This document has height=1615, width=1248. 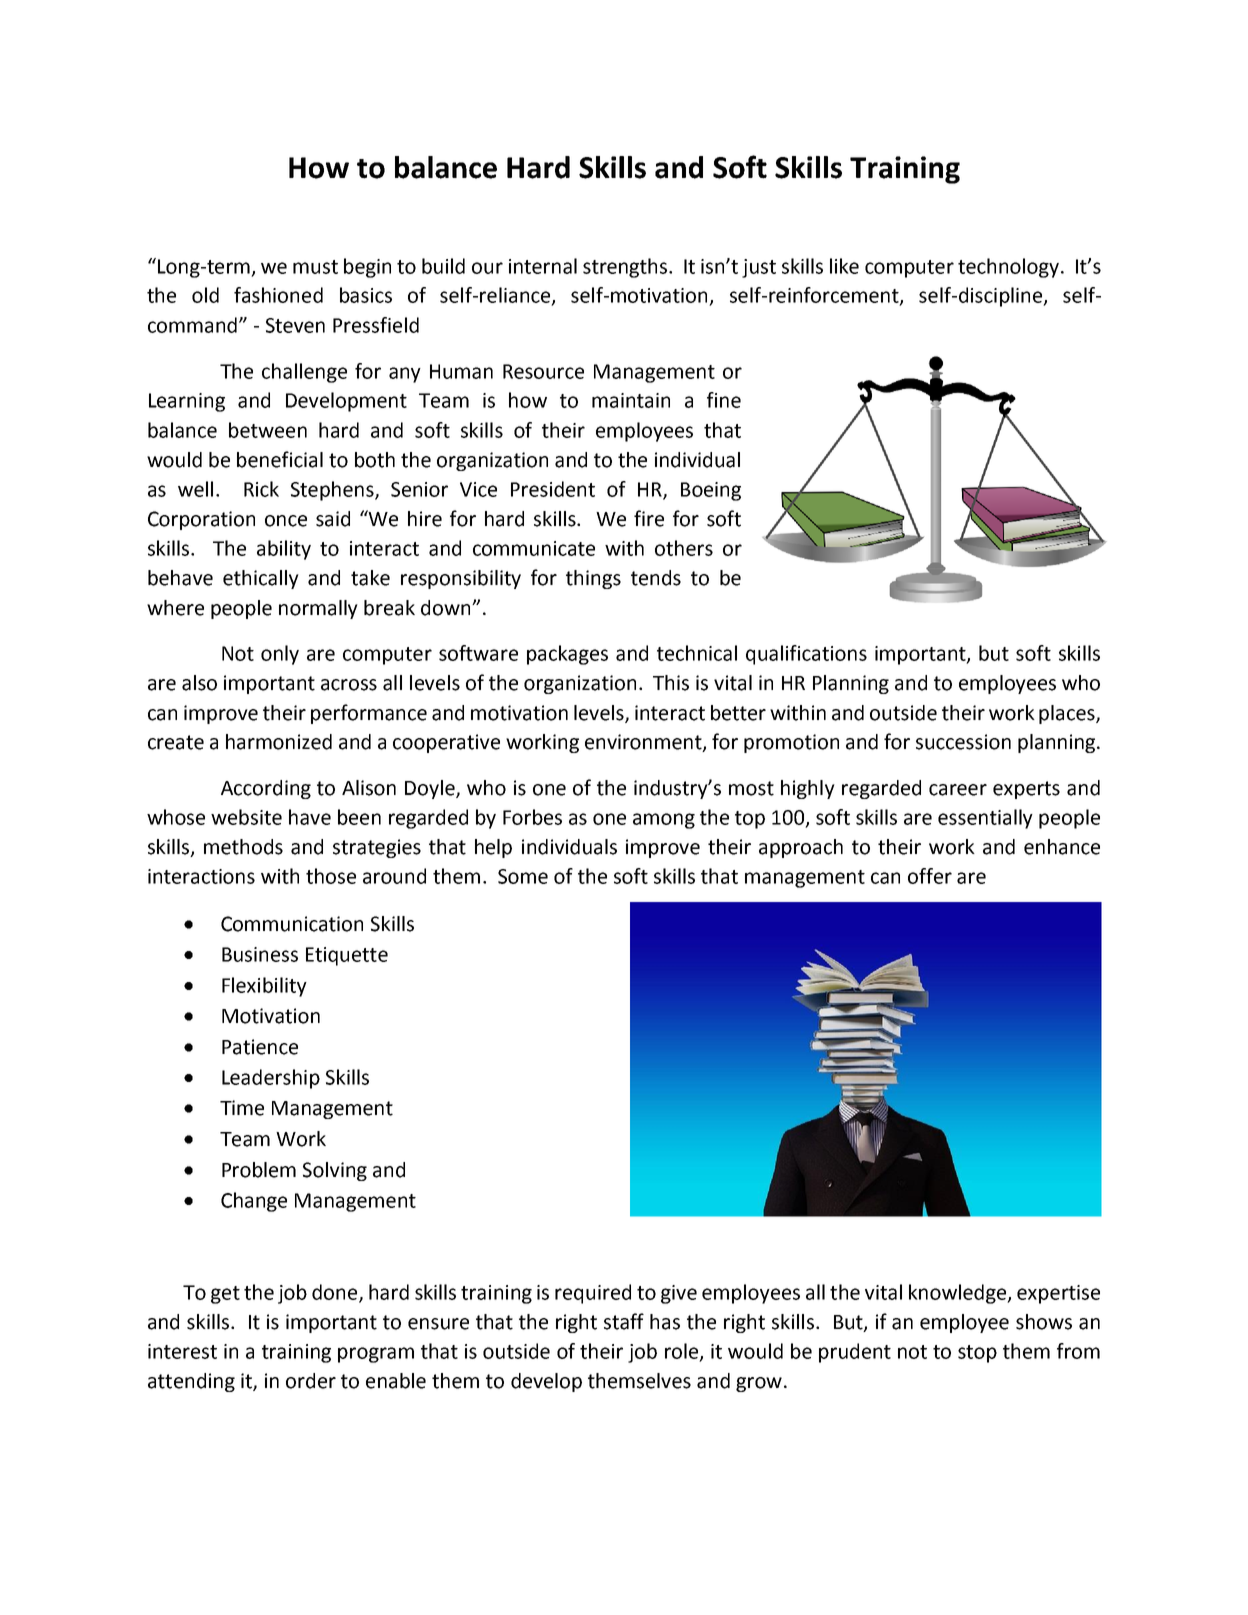 I want to click on stop, so click(x=977, y=1354).
